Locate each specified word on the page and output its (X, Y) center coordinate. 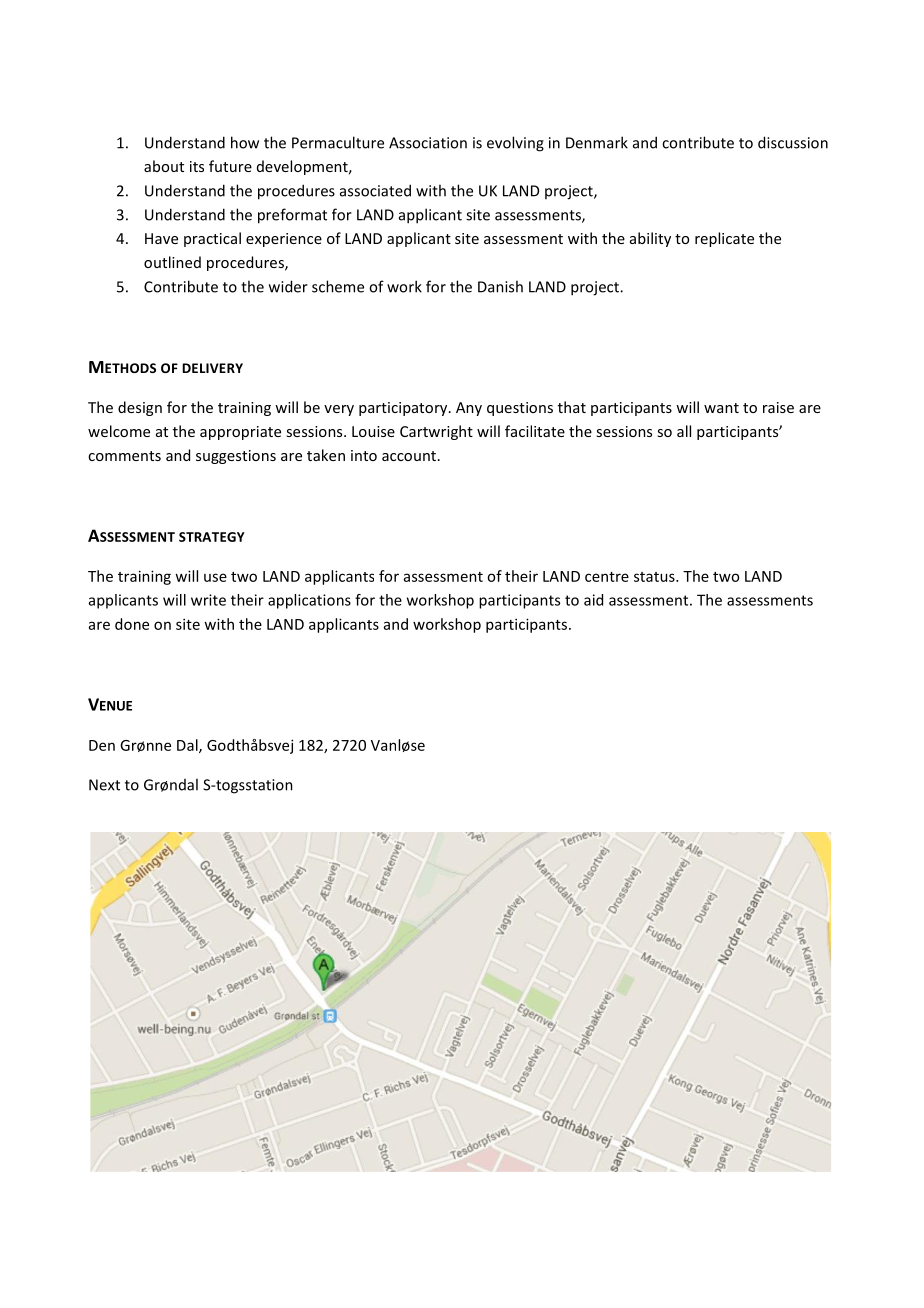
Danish (500, 286)
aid (593, 600)
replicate (724, 239)
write (208, 600)
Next (104, 785)
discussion (793, 142)
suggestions (236, 457)
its (197, 166)
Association (428, 143)
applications (309, 601)
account (410, 456)
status (655, 577)
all (684, 431)
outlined (172, 262)
